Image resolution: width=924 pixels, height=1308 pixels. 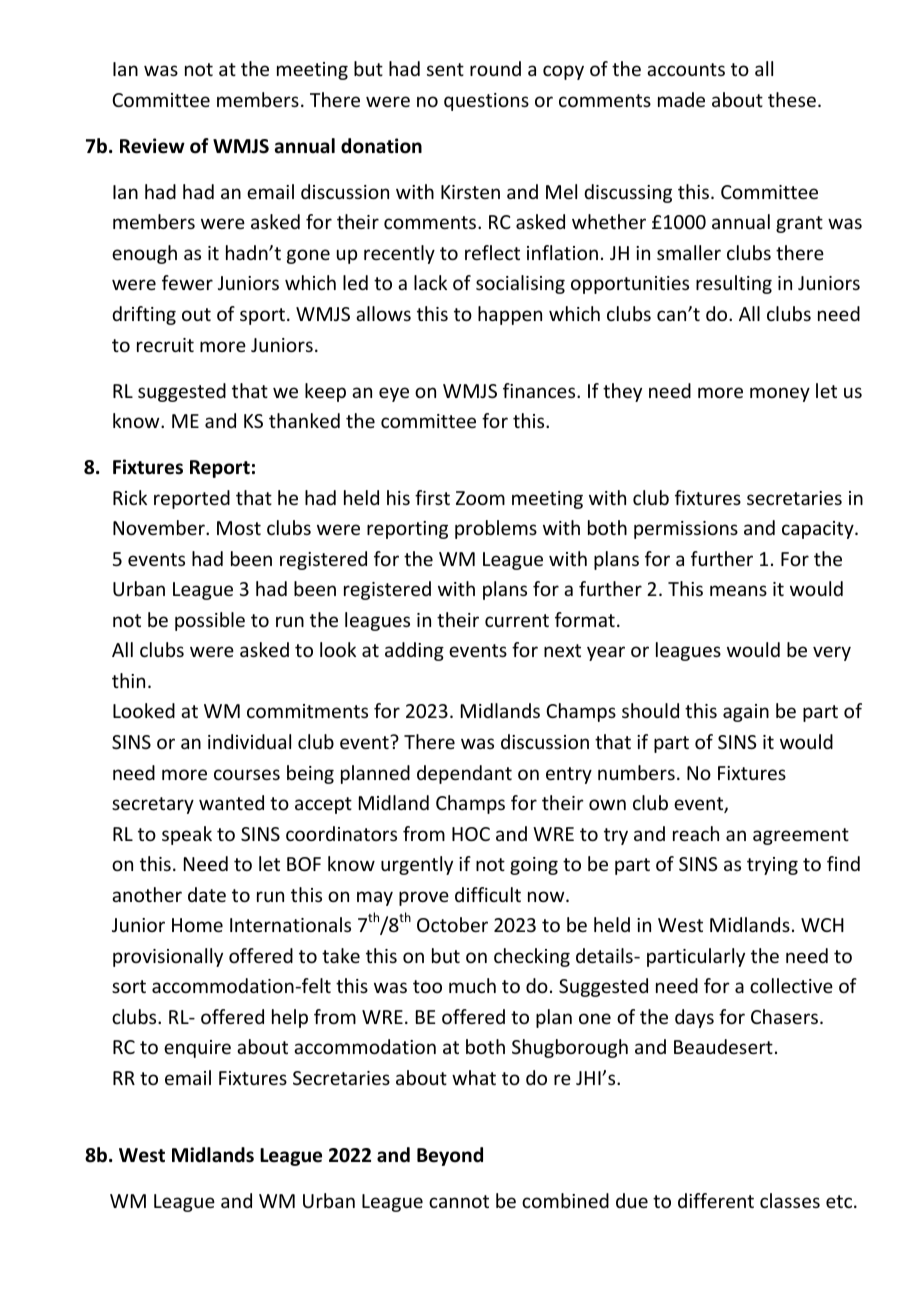 What do you see at coordinates (792, 99) in the screenshot?
I see `these` at bounding box center [792, 99].
